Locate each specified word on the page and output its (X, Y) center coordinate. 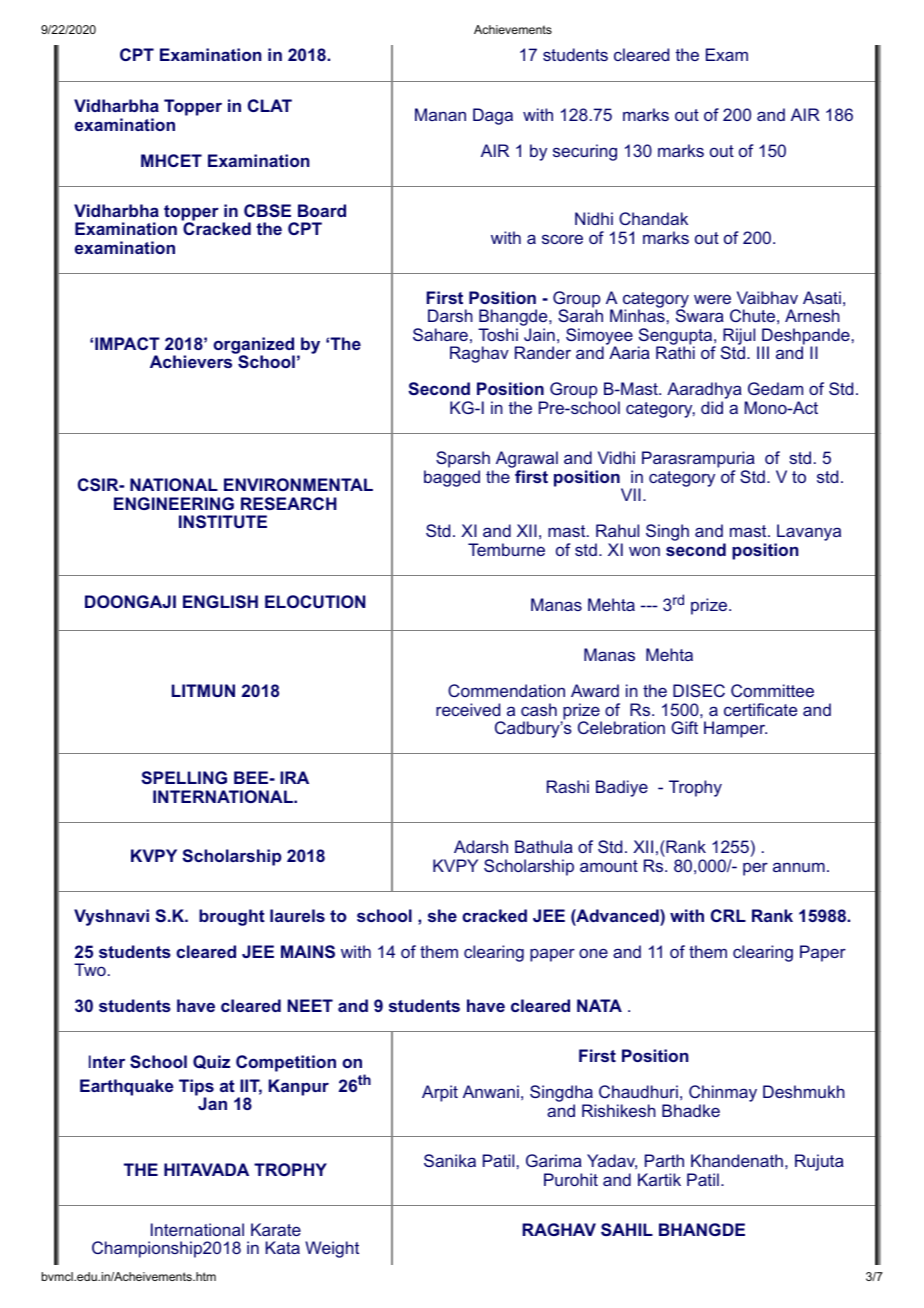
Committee (772, 690)
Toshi (498, 334)
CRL (728, 915)
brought (232, 917)
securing (585, 152)
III (763, 352)
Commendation (506, 690)
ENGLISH (220, 601)
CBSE (267, 210)
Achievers (191, 361)
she (442, 915)
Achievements (513, 29)
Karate (276, 1229)
